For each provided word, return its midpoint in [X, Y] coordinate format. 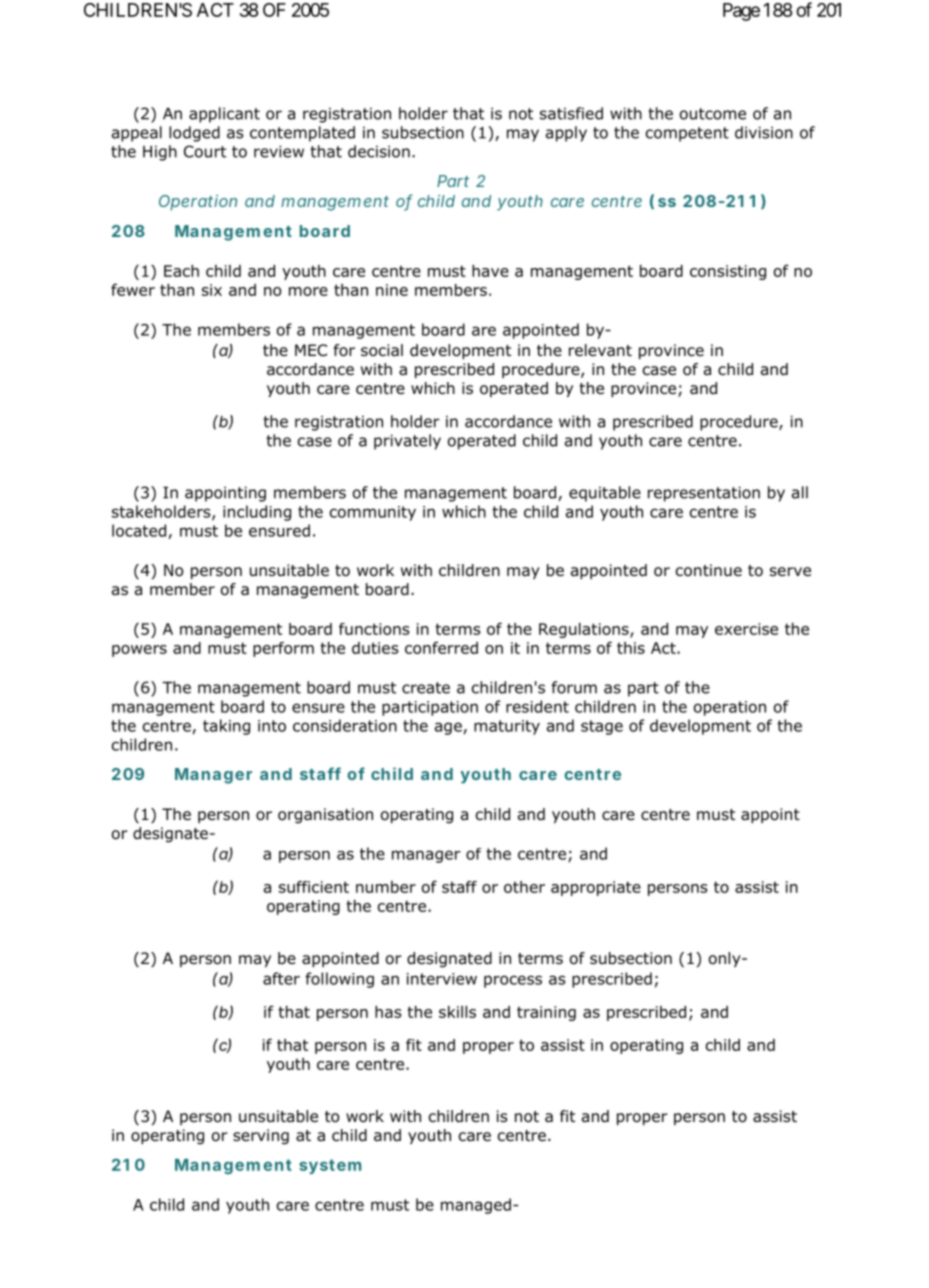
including [257, 513]
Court [205, 151]
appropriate [596, 888]
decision [379, 151]
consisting [728, 272]
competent [687, 134]
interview [442, 979]
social [382, 350]
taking [226, 727]
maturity [507, 727]
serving [261, 1137]
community [373, 513]
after [281, 978]
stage [602, 727]
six [212, 290]
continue [709, 570]
